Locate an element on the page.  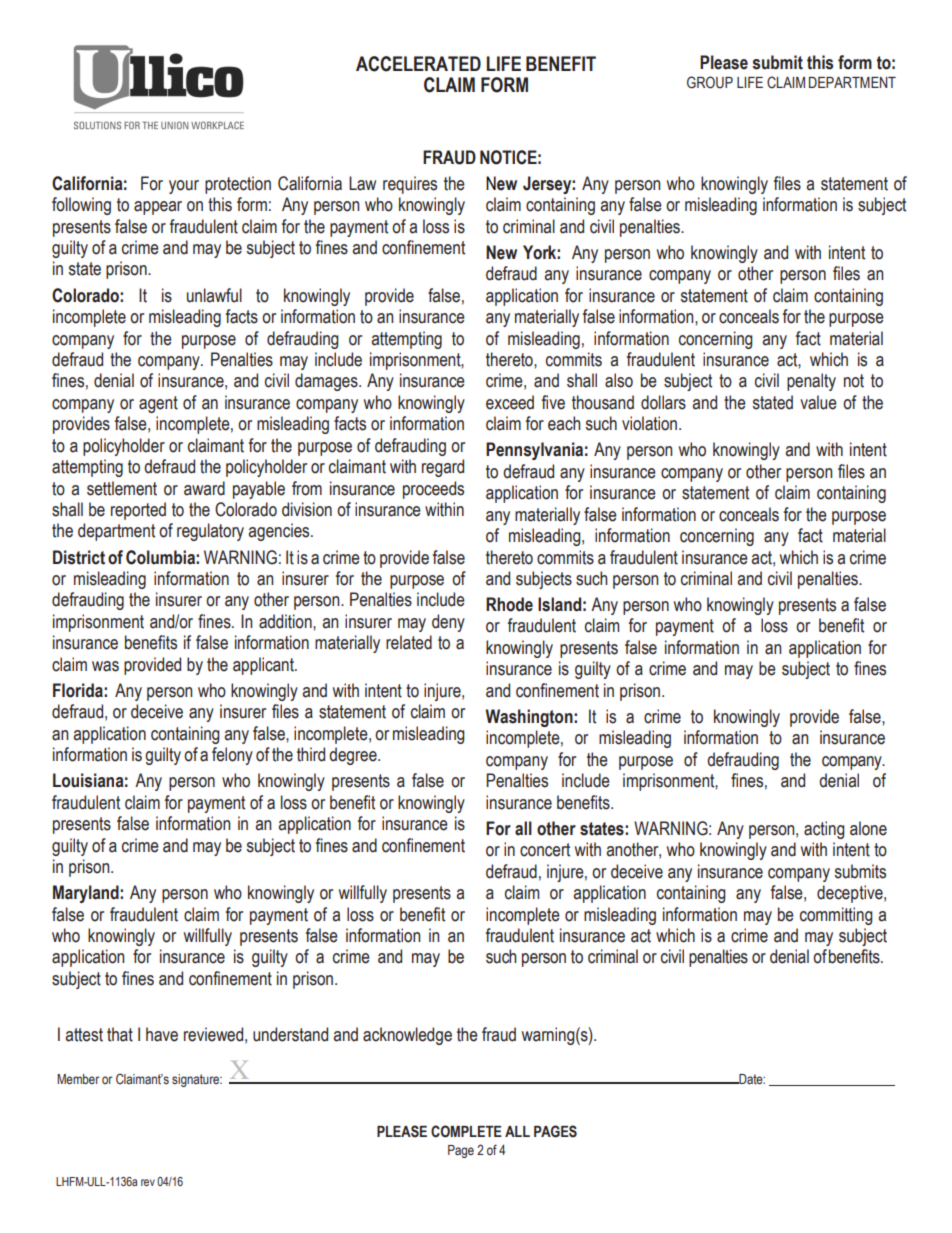
have is located at coordinates (162, 1034).
